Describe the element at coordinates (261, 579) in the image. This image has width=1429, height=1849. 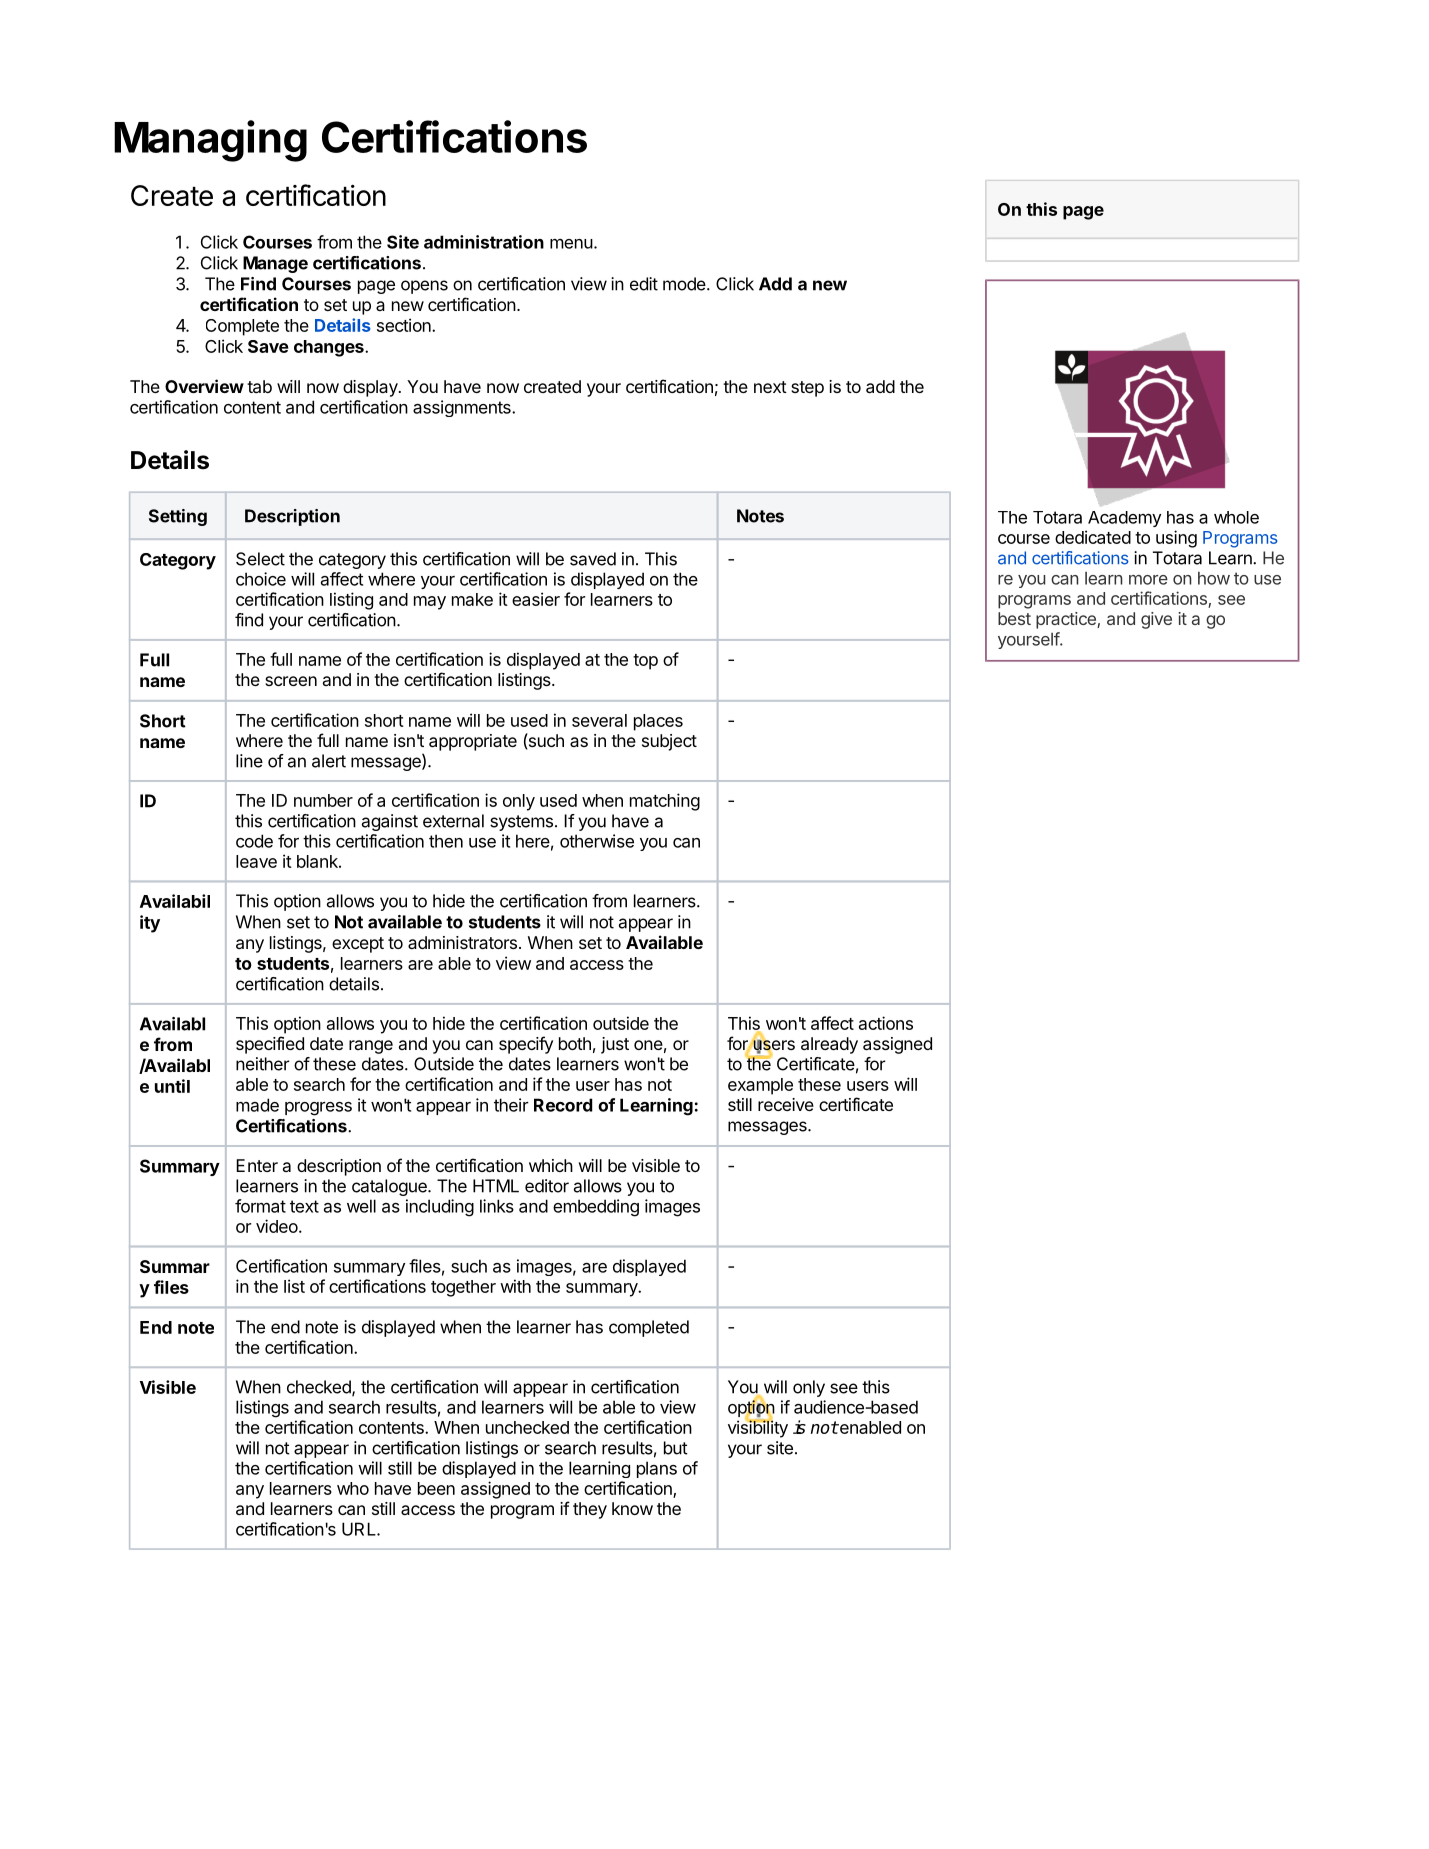
I see `choice` at that location.
